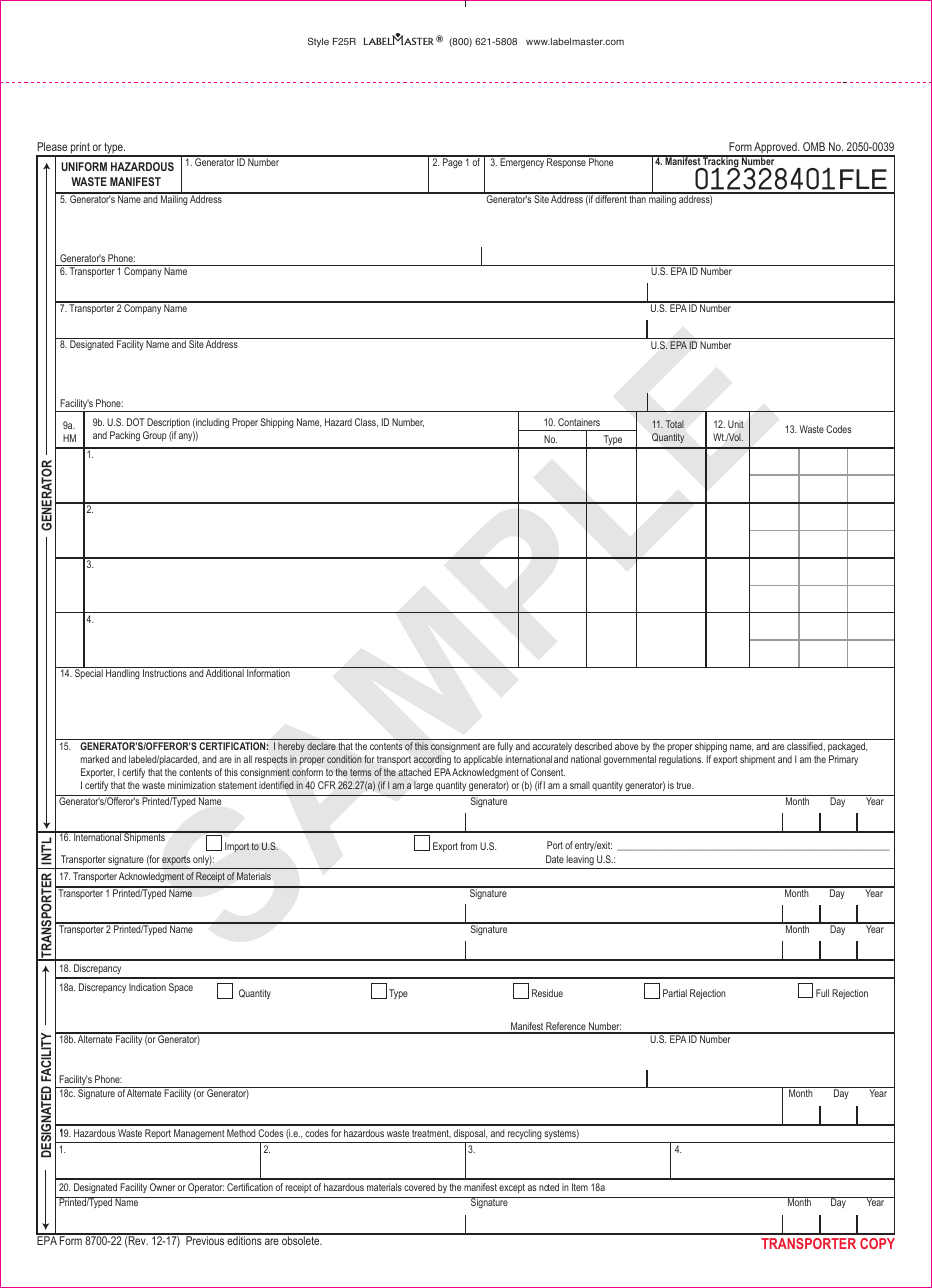 The height and width of the document is (1288, 932). I want to click on Total, so click(675, 424).
